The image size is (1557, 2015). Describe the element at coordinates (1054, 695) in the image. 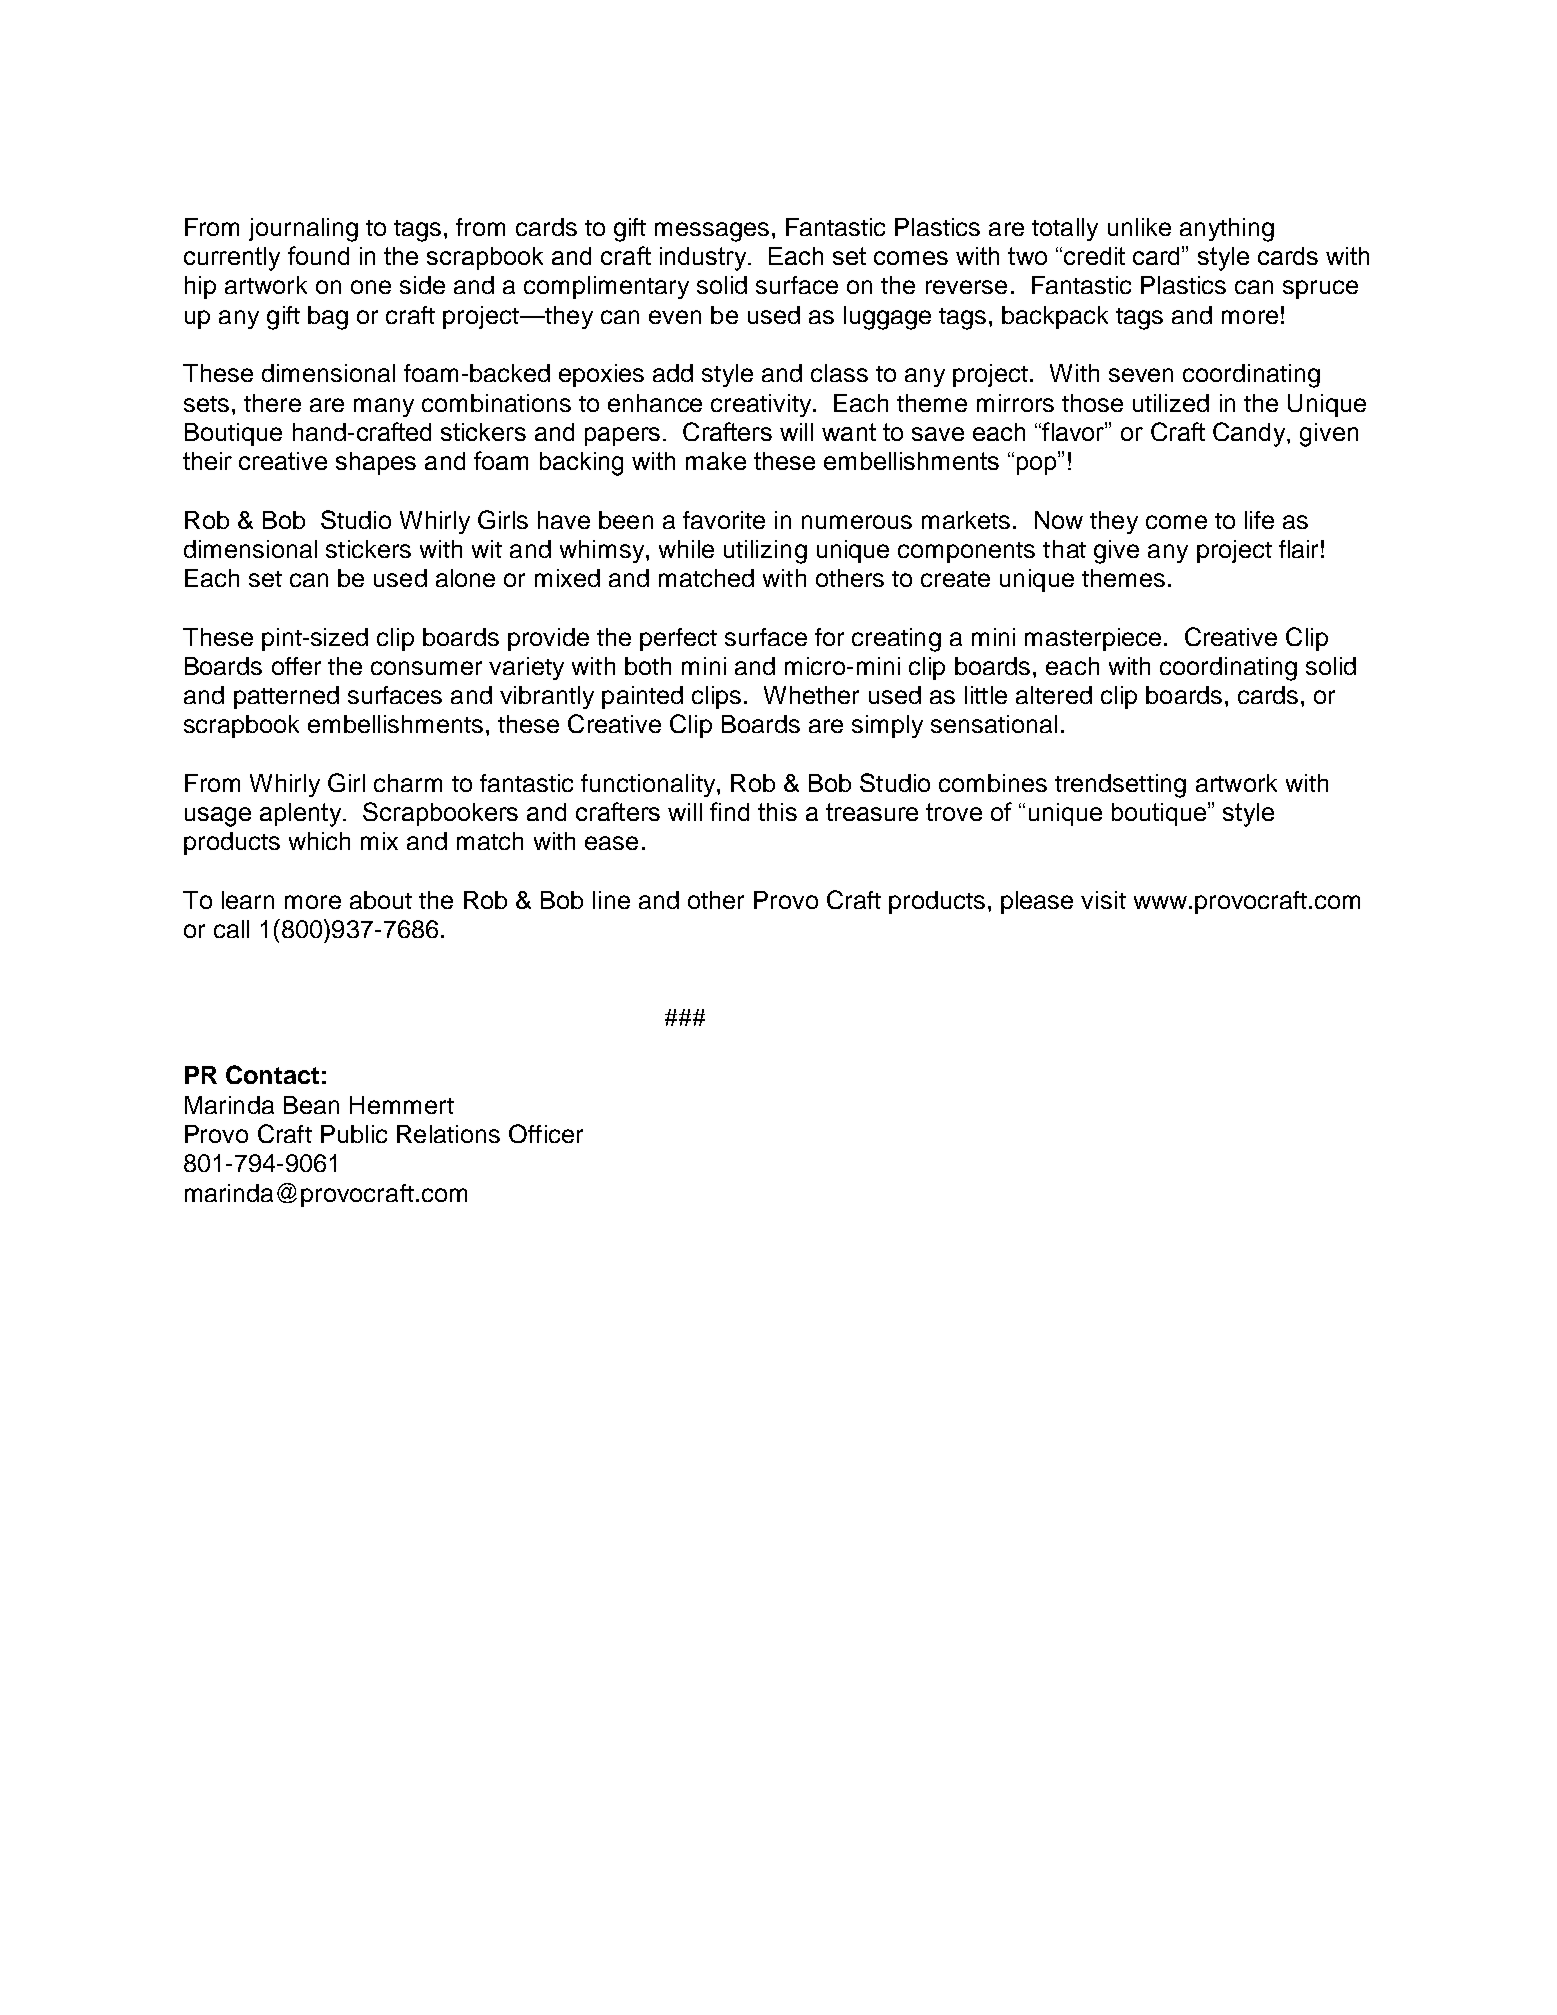

I see `altered` at that location.
